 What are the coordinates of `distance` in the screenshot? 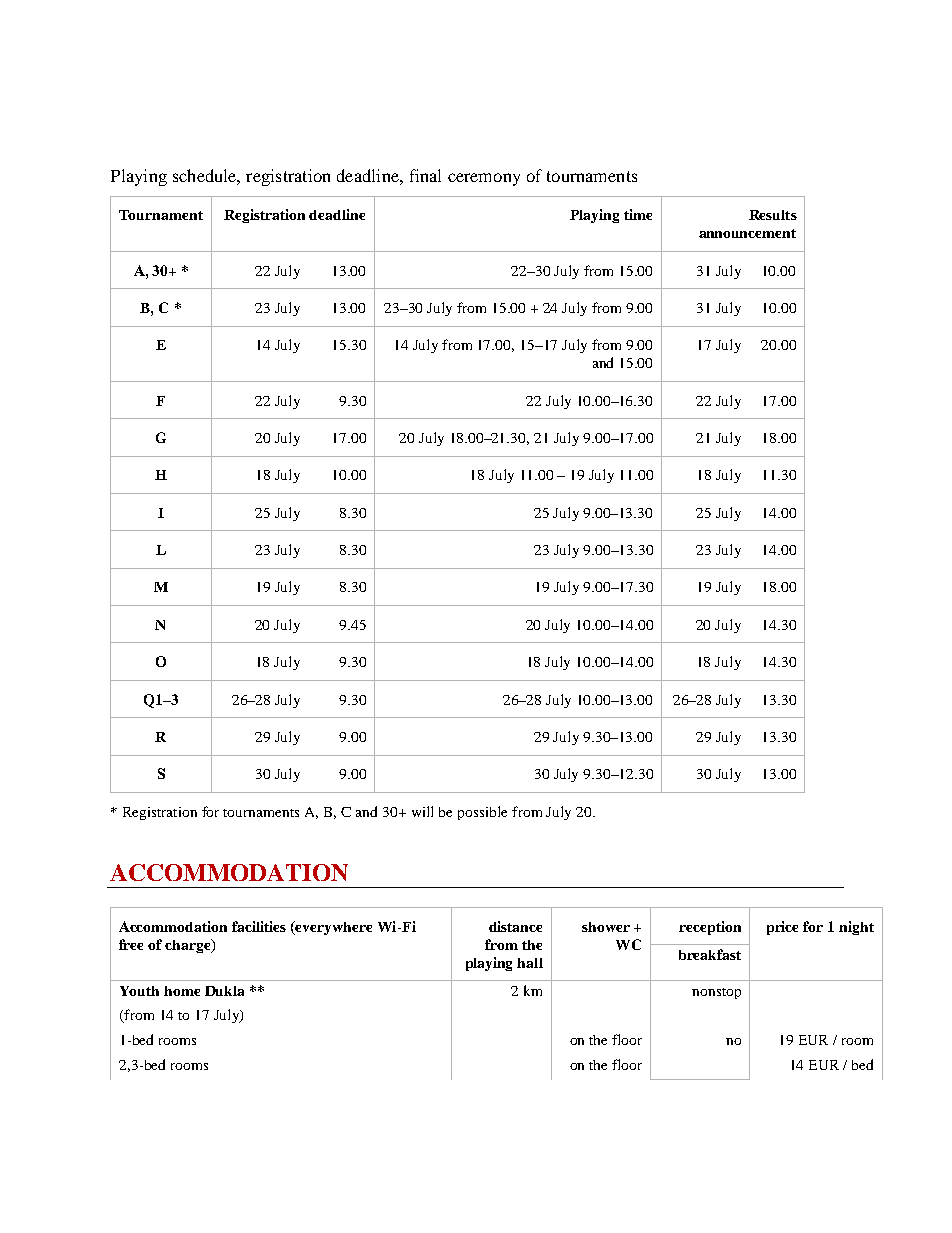 It's located at (515, 926).
